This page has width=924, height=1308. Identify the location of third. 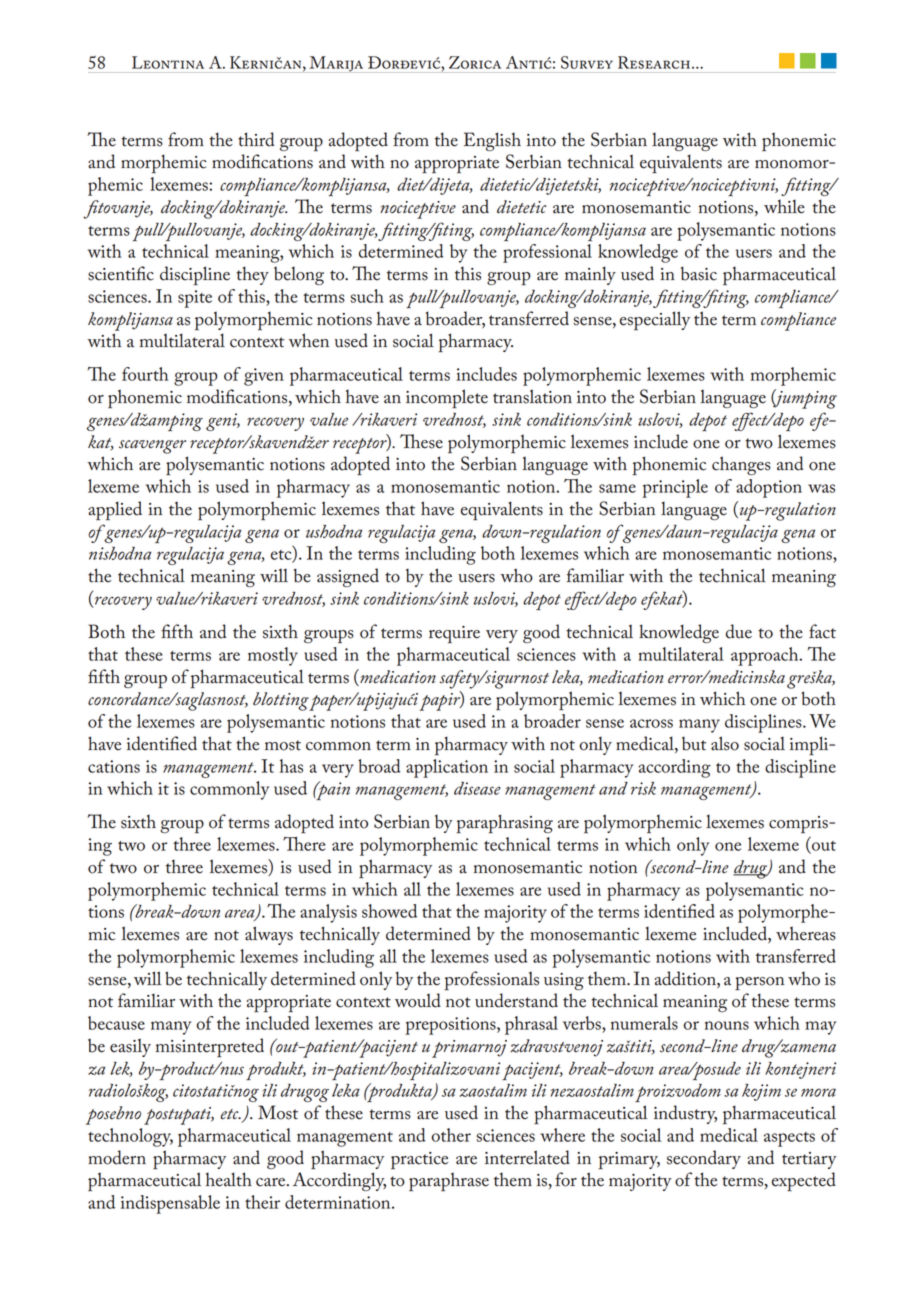
(256, 139).
